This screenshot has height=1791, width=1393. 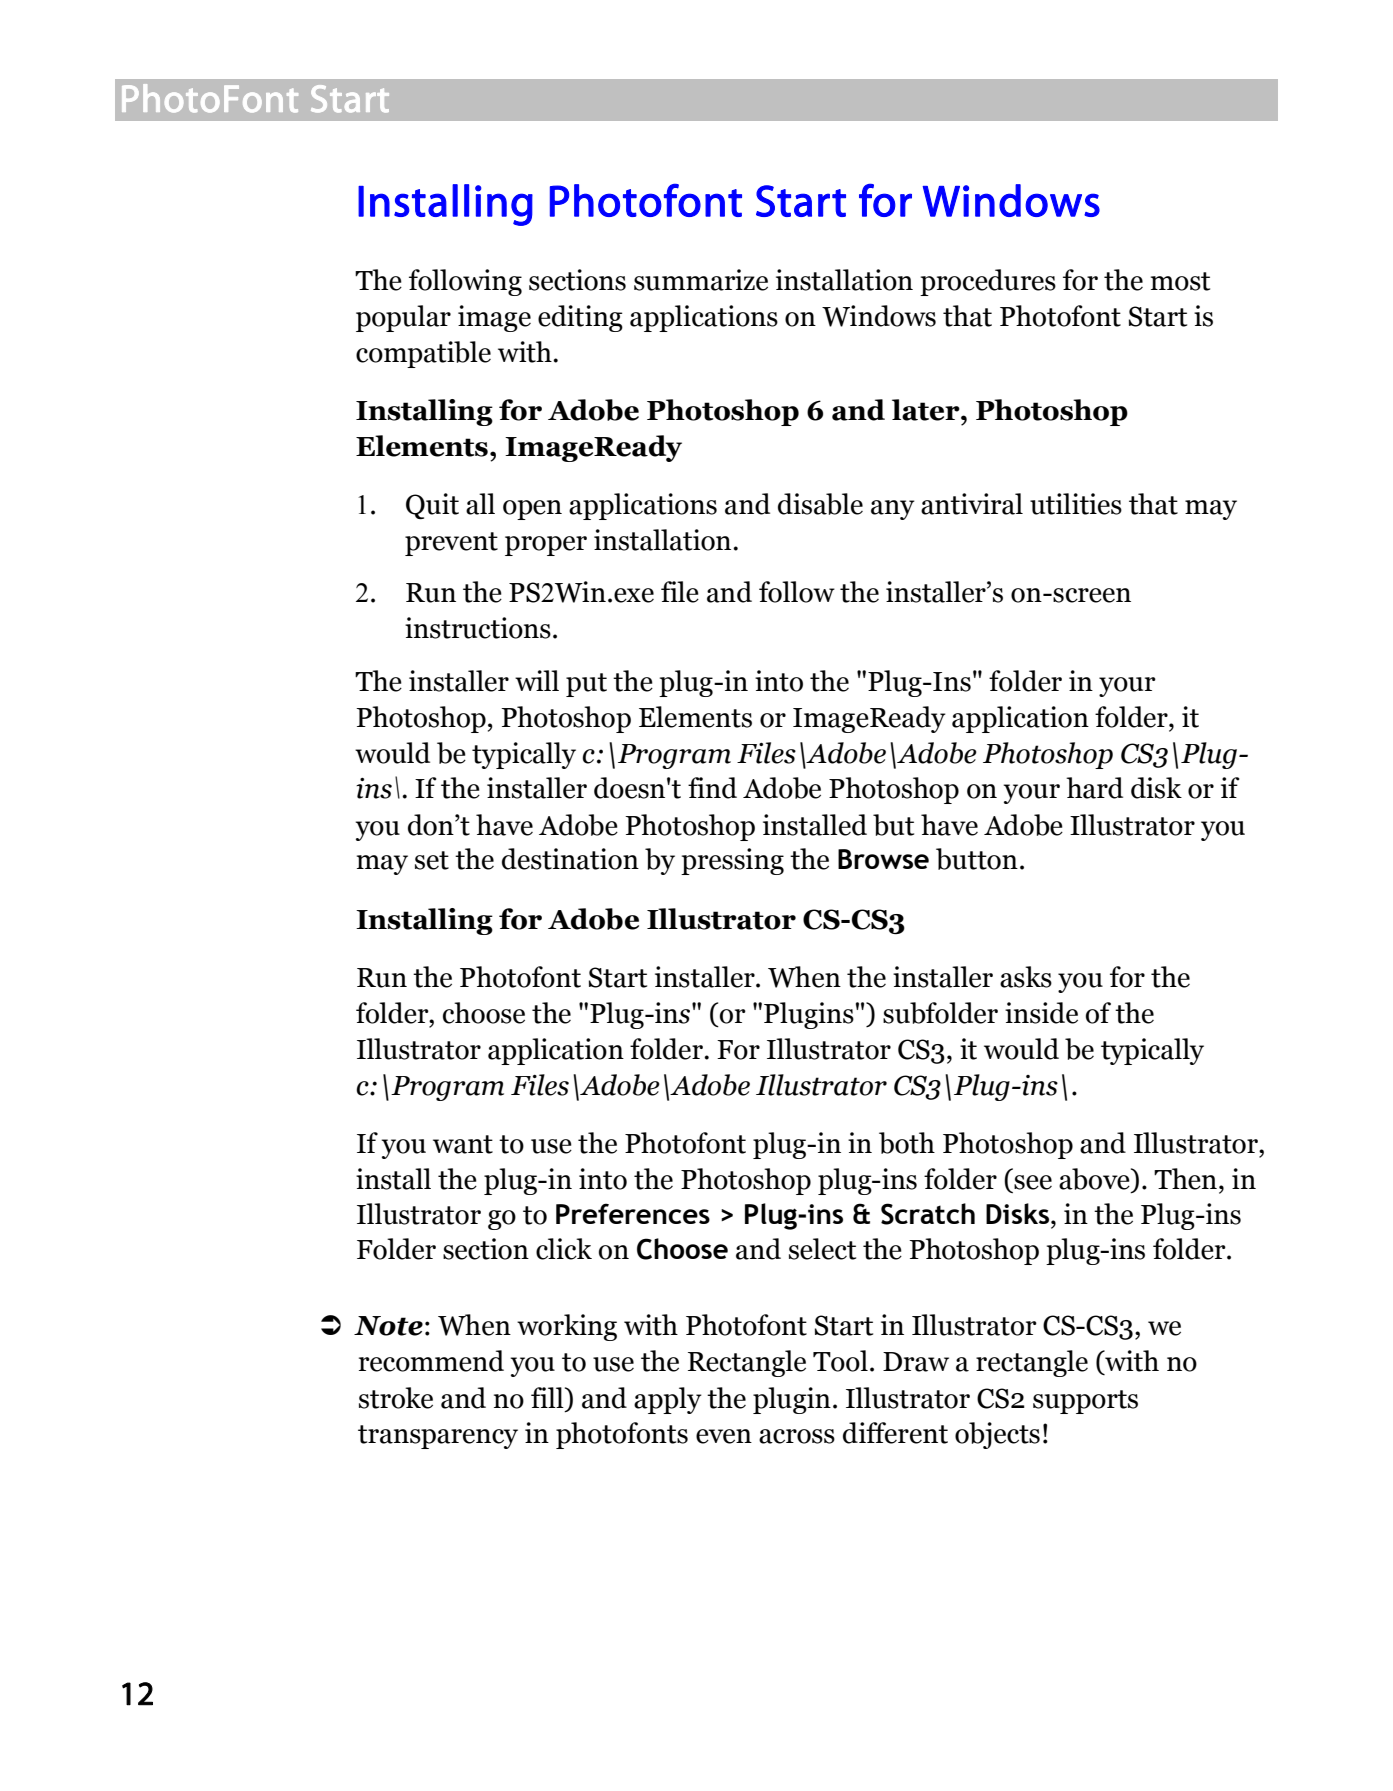 What do you see at coordinates (463, 1144) in the screenshot?
I see `want` at bounding box center [463, 1144].
